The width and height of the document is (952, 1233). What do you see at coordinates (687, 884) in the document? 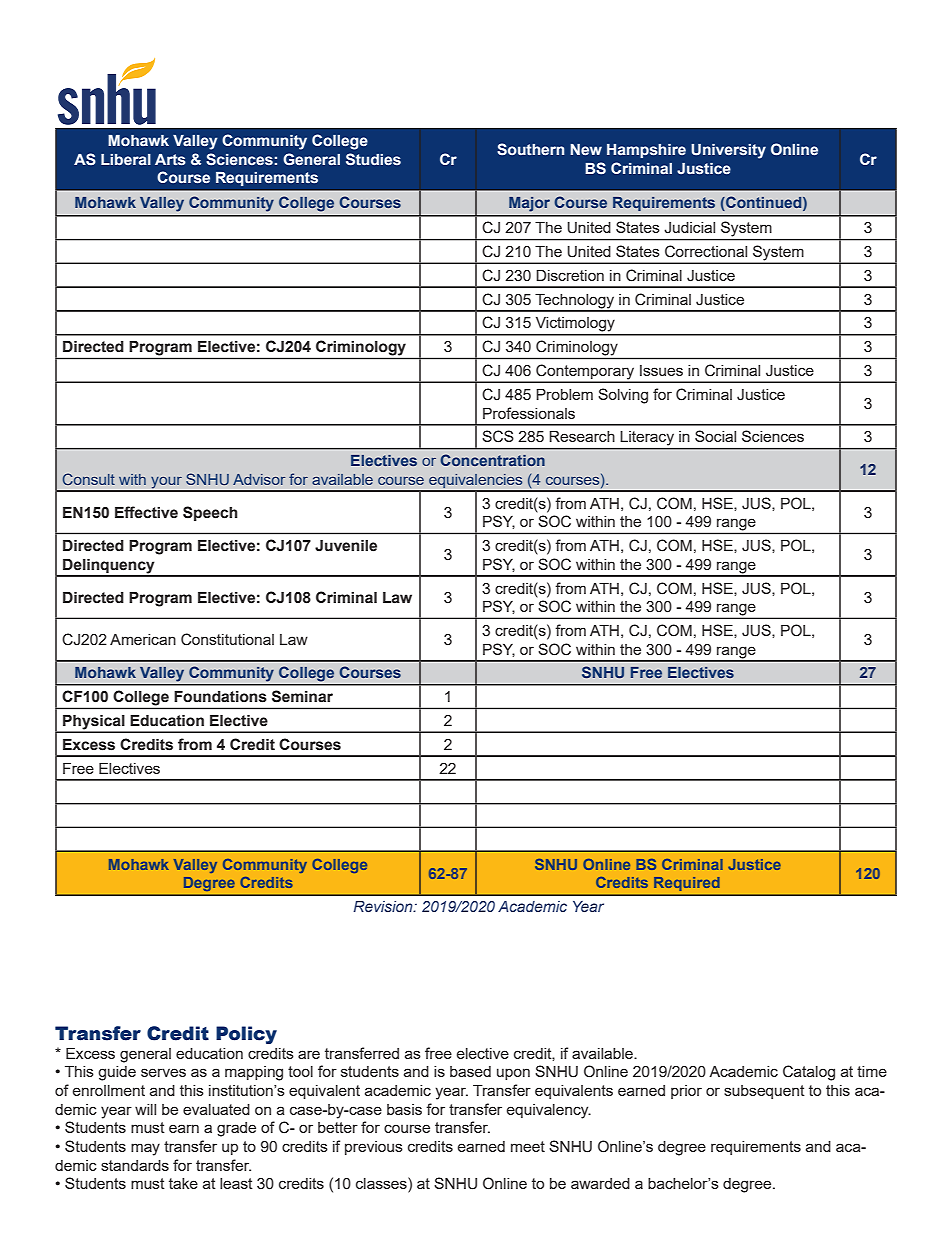
I see `Required` at bounding box center [687, 884].
